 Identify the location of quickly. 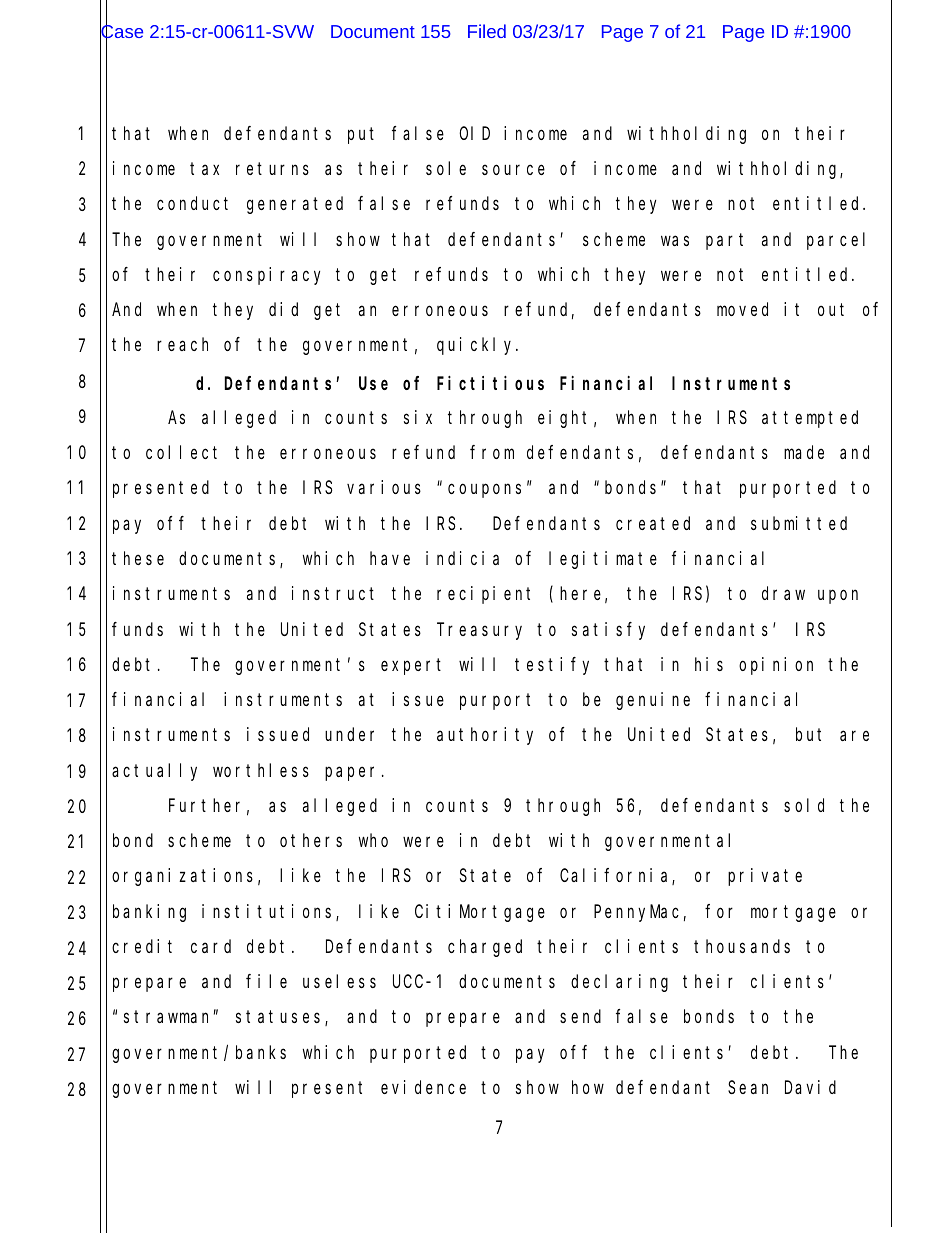
(477, 346).
